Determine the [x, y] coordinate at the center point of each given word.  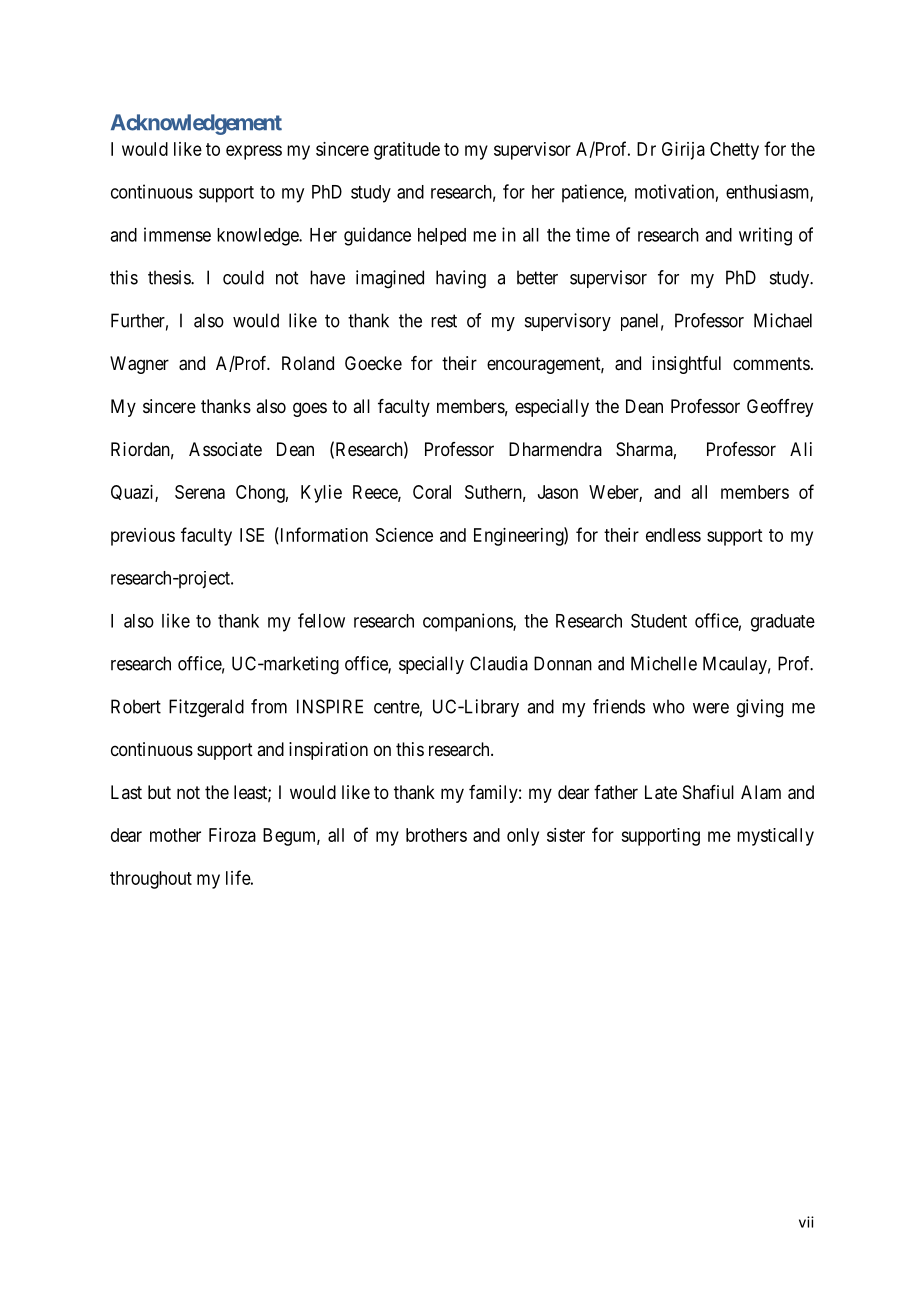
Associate [225, 449]
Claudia [499, 663]
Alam [761, 792]
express [254, 152]
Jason [558, 492]
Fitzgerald [206, 708]
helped [442, 236]
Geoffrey [780, 408]
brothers [436, 835]
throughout [151, 880]
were [711, 708]
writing [765, 236]
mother [175, 835]
